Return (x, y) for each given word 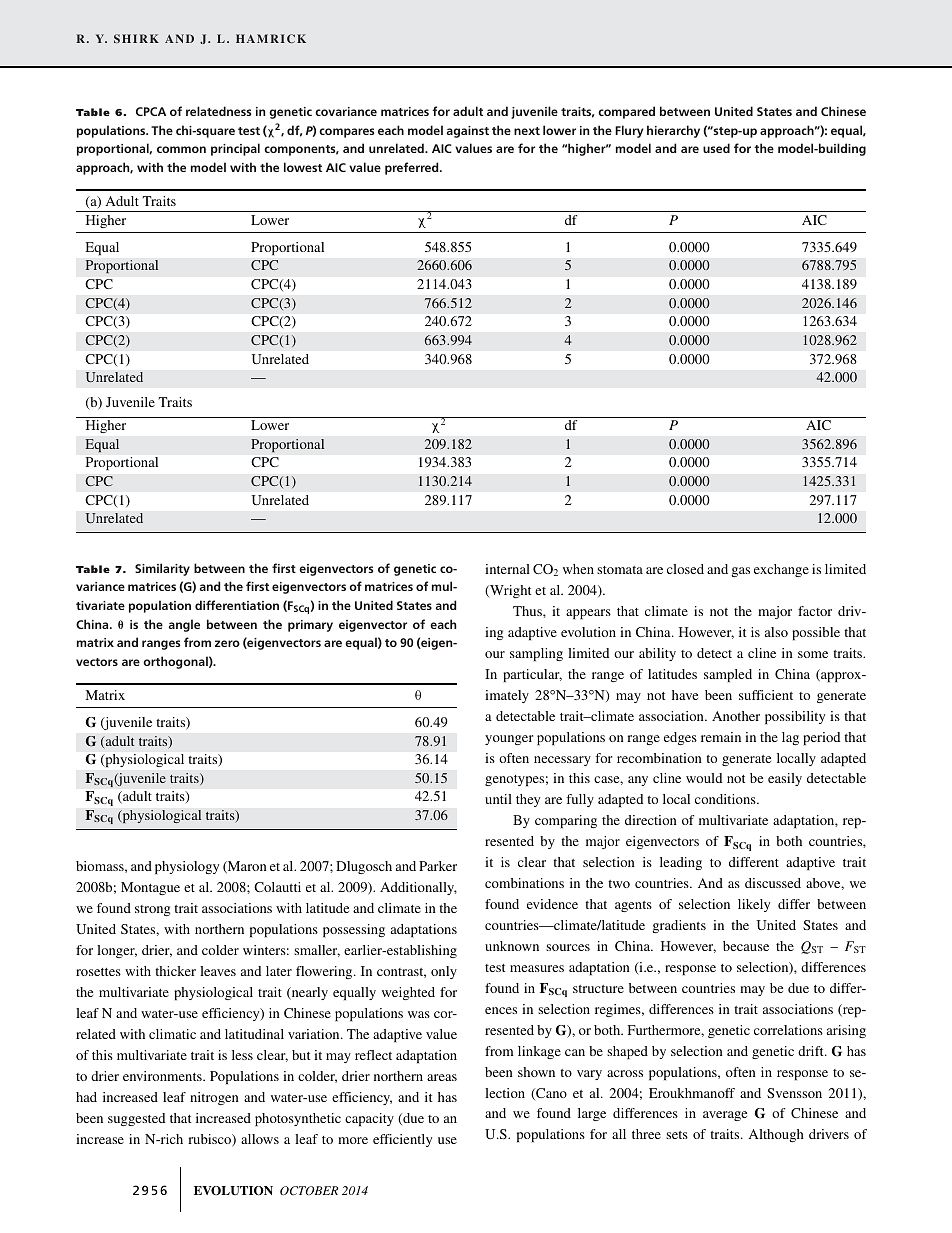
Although (776, 1135)
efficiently (402, 1140)
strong (153, 910)
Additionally (418, 888)
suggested (136, 1119)
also (776, 632)
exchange (781, 570)
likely (754, 905)
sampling (536, 654)
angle (184, 625)
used (716, 148)
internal (507, 569)
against (467, 132)
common (181, 149)
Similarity (162, 569)
